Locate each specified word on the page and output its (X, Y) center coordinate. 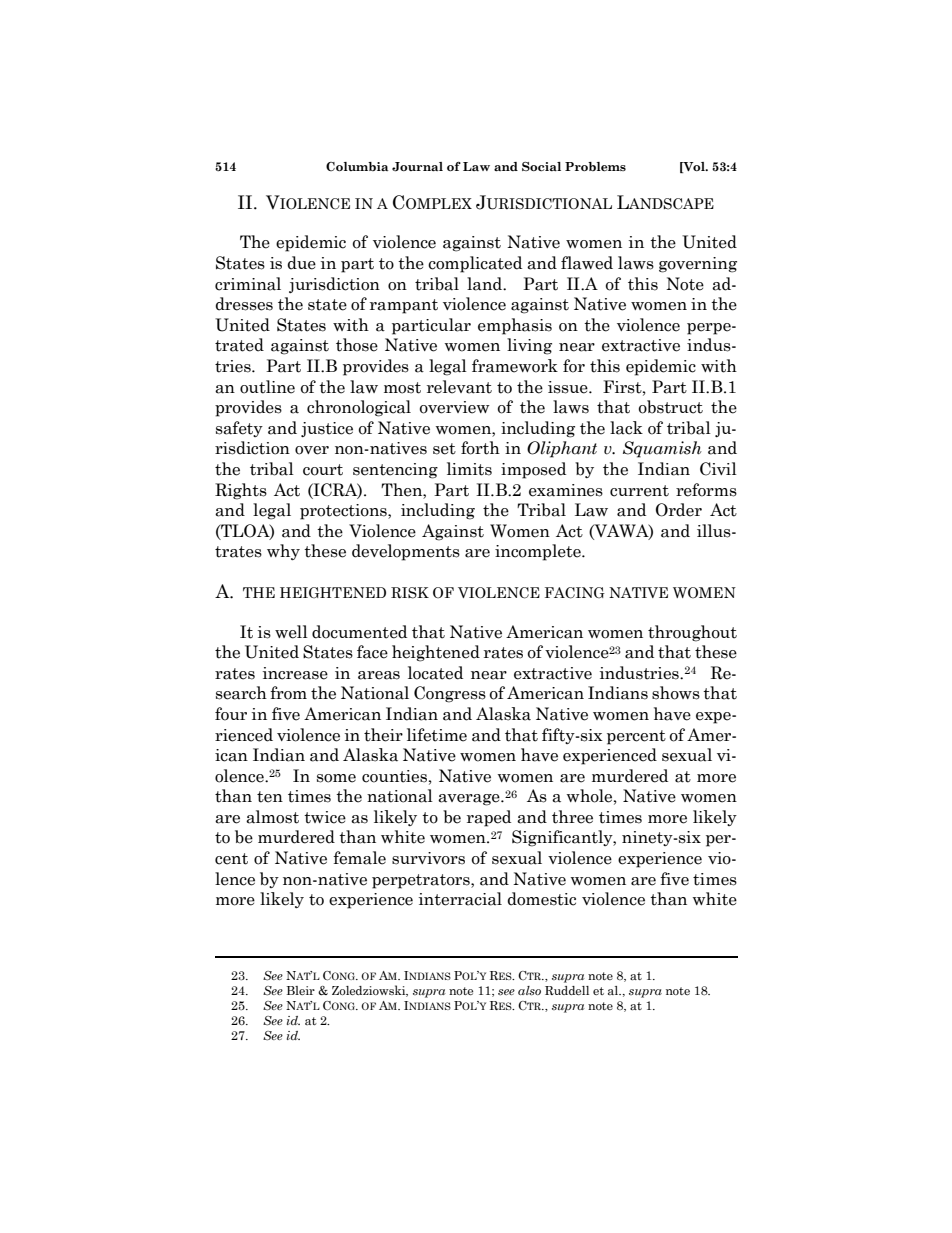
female (359, 858)
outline (267, 387)
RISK (410, 593)
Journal (417, 167)
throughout (692, 633)
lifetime (437, 735)
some (336, 778)
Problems (595, 167)
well (291, 632)
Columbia (357, 167)
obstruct (671, 407)
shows (676, 693)
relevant (459, 387)
